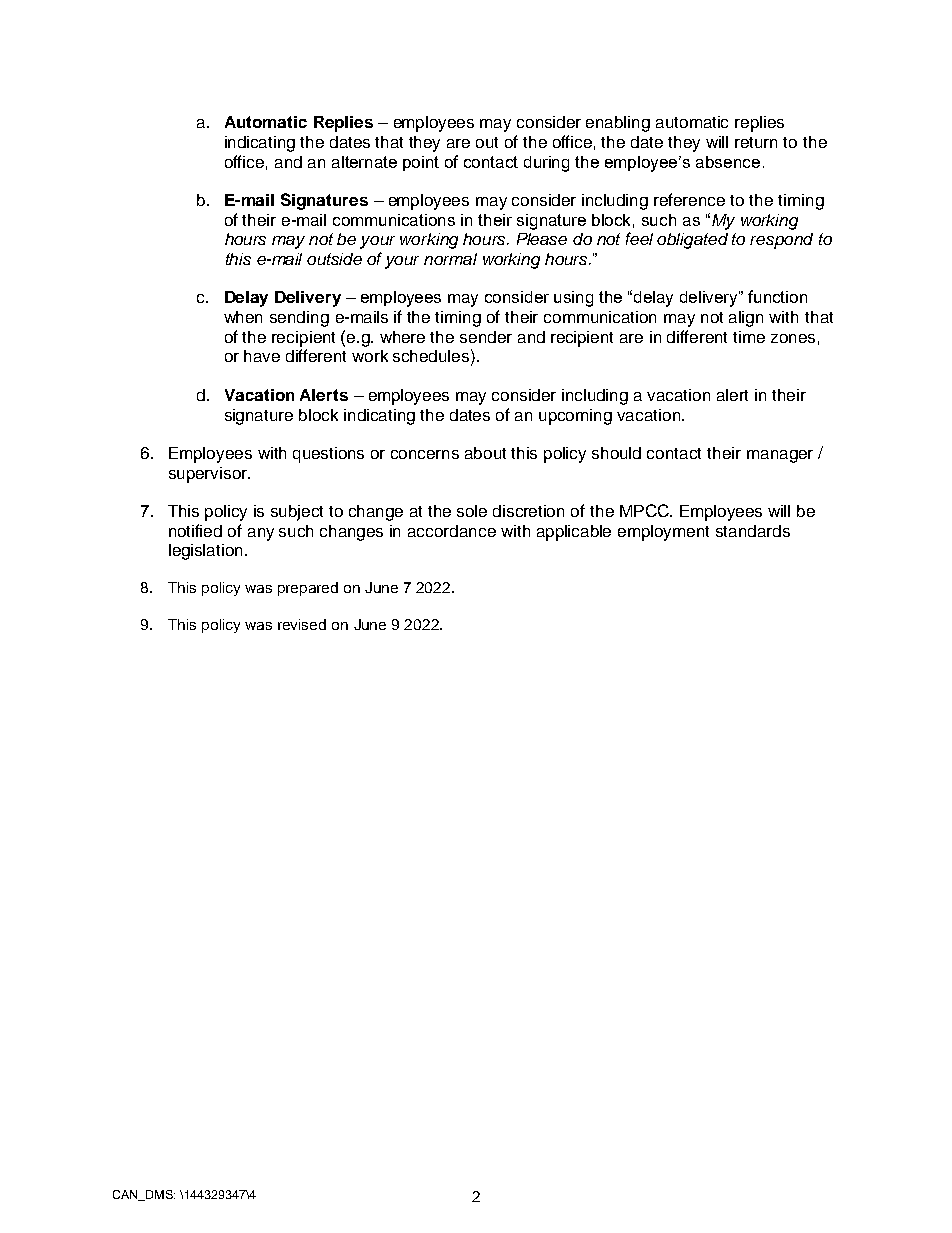  What do you see at coordinates (692, 241) in the page?
I see `obligated` at bounding box center [692, 241].
